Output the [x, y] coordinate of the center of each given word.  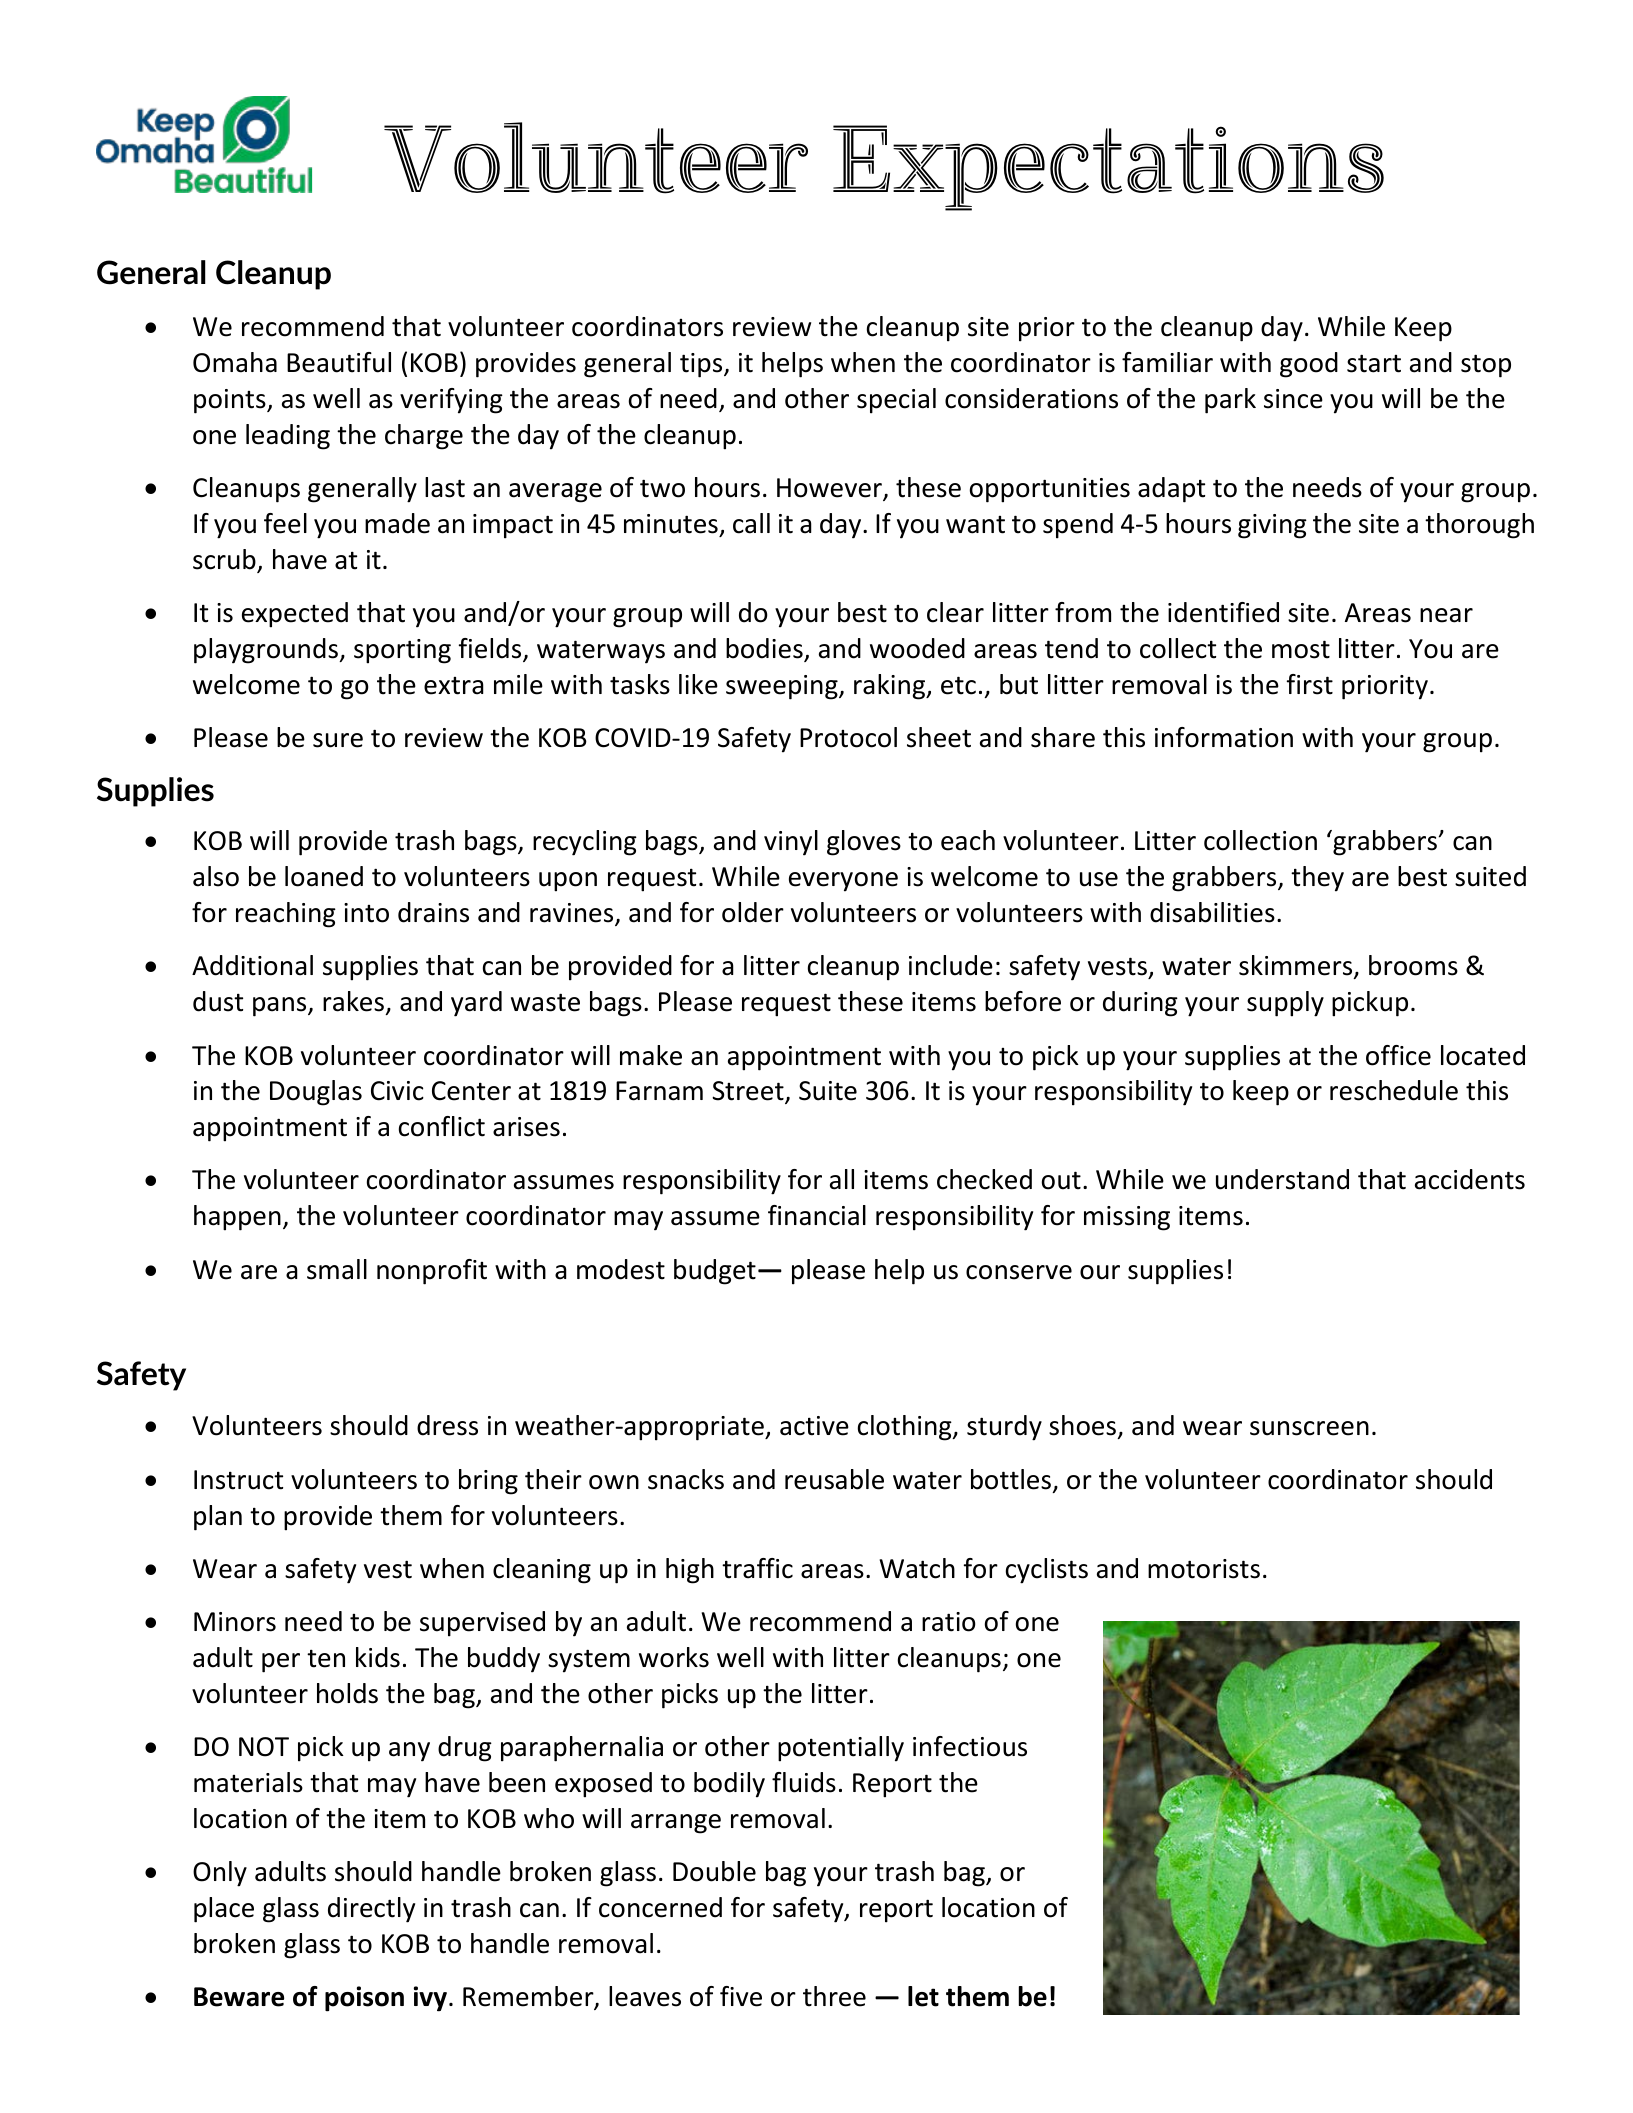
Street [749, 1092]
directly [371, 1910]
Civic [397, 1091]
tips [702, 365]
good [1309, 365]
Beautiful [339, 362]
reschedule [1394, 1090]
